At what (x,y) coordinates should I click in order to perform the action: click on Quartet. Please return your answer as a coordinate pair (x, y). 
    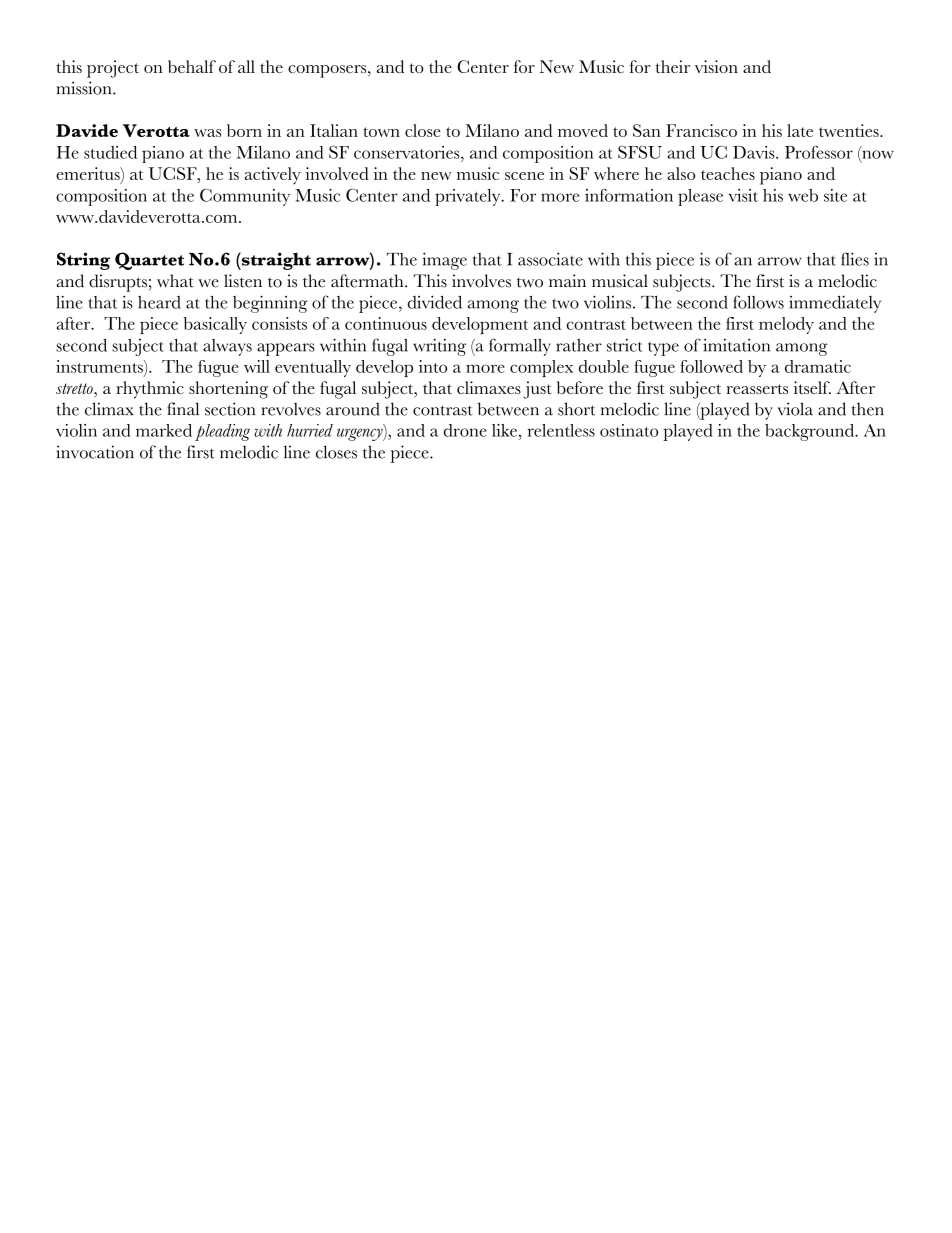
    Looking at the image, I should click on (149, 261).
